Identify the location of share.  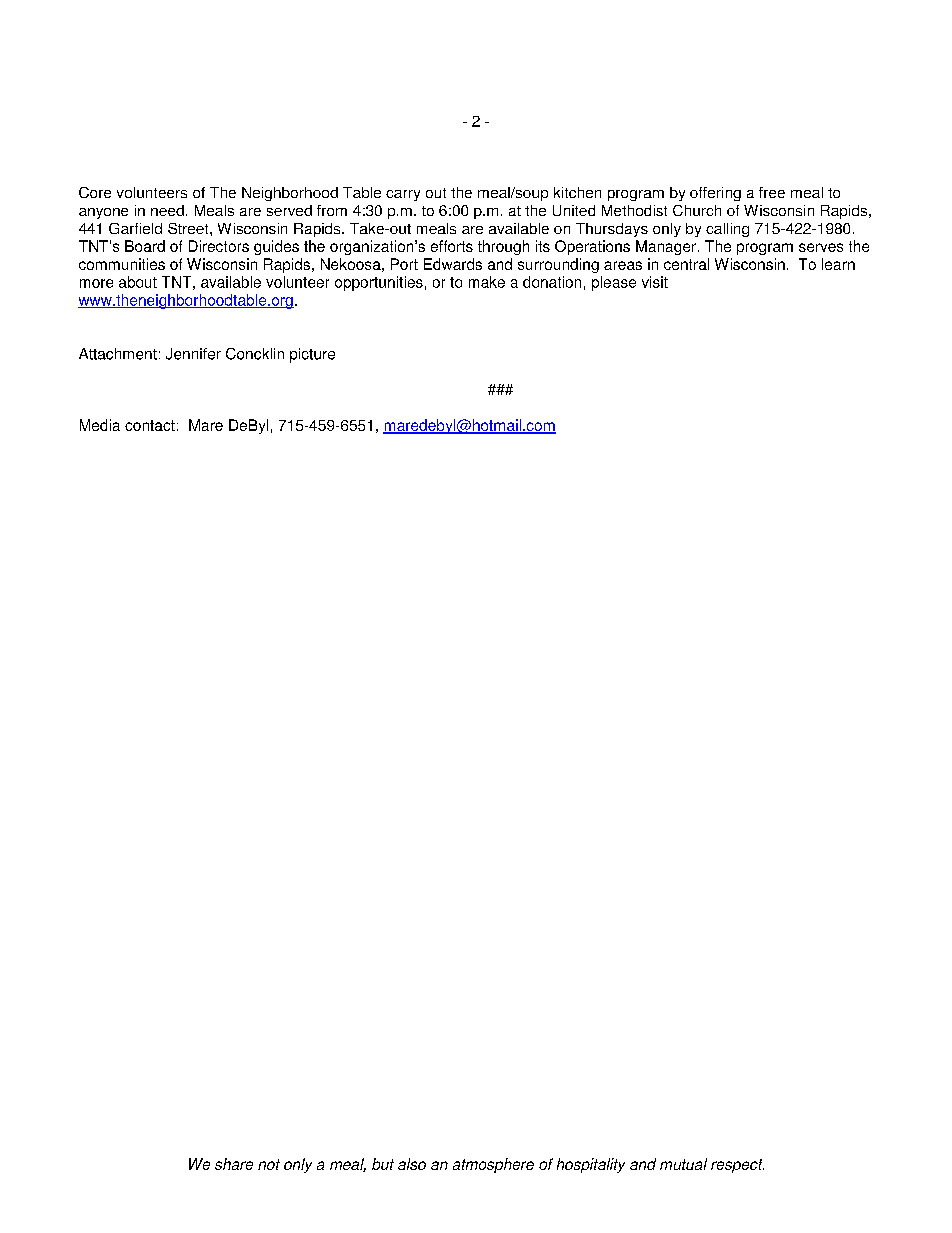
(234, 1164).
